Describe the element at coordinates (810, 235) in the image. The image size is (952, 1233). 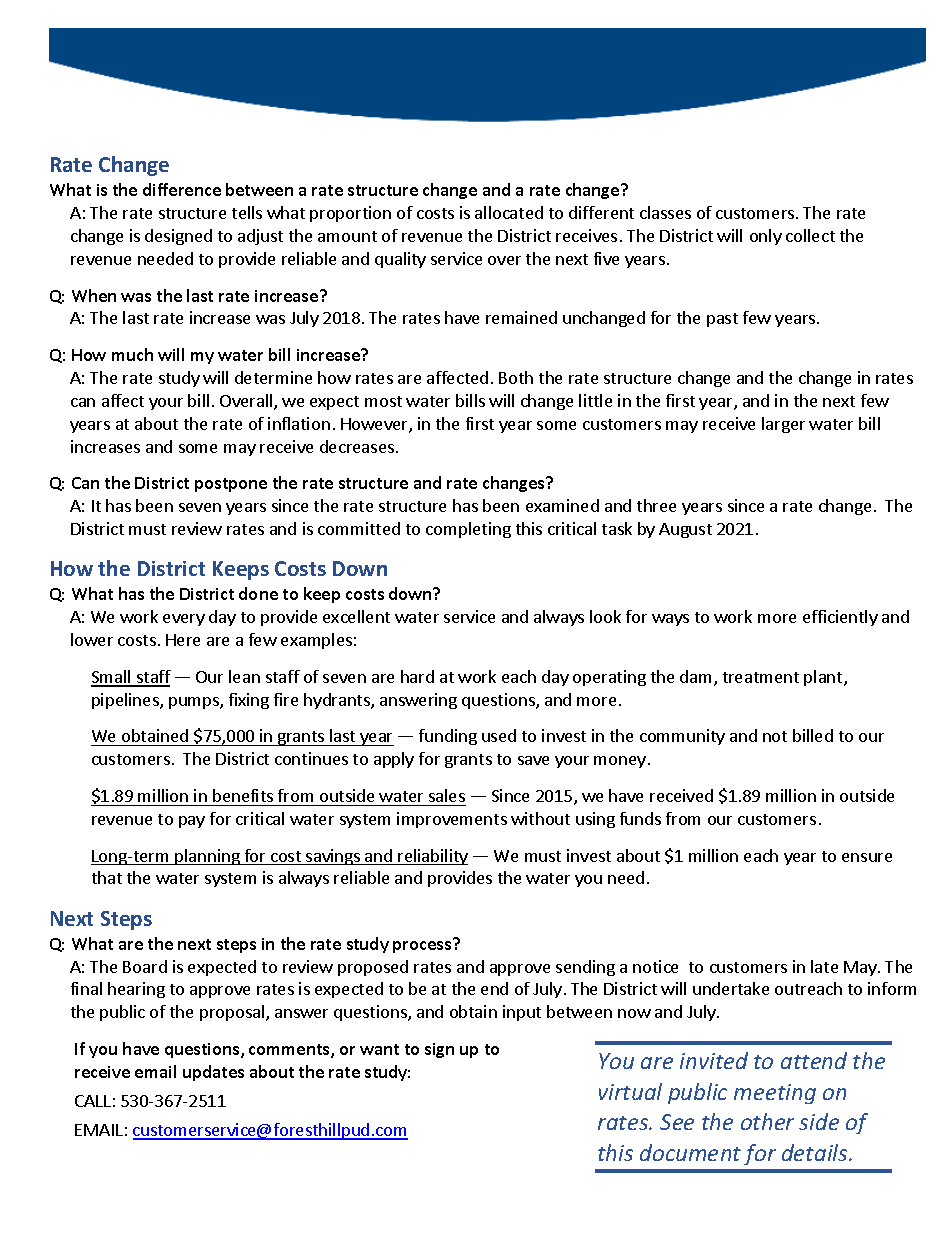
I see `collect` at that location.
